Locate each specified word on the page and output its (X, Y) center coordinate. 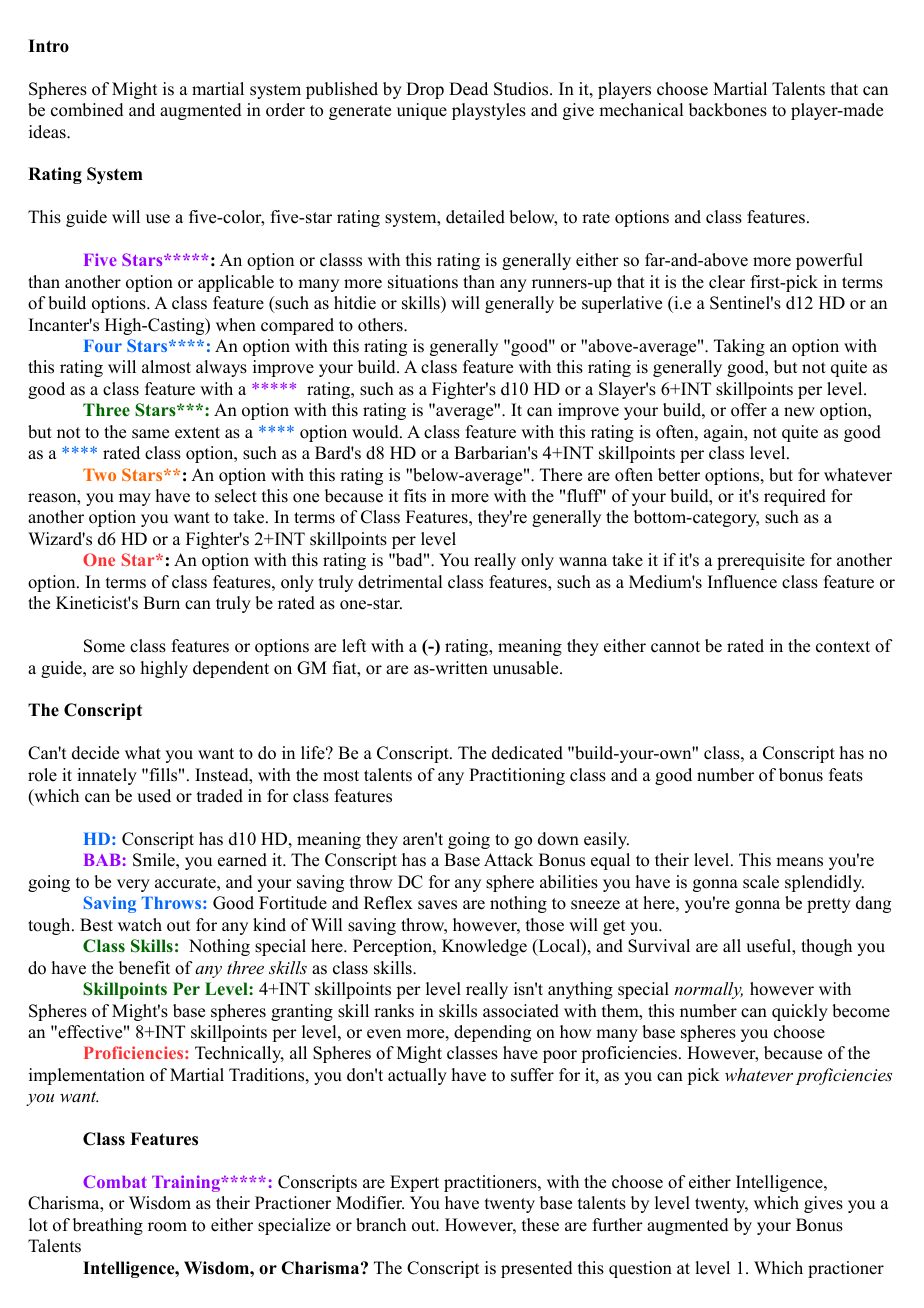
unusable (527, 668)
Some (104, 646)
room (167, 1227)
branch (381, 1225)
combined (87, 110)
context (843, 647)
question (640, 1269)
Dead (468, 89)
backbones (728, 110)
